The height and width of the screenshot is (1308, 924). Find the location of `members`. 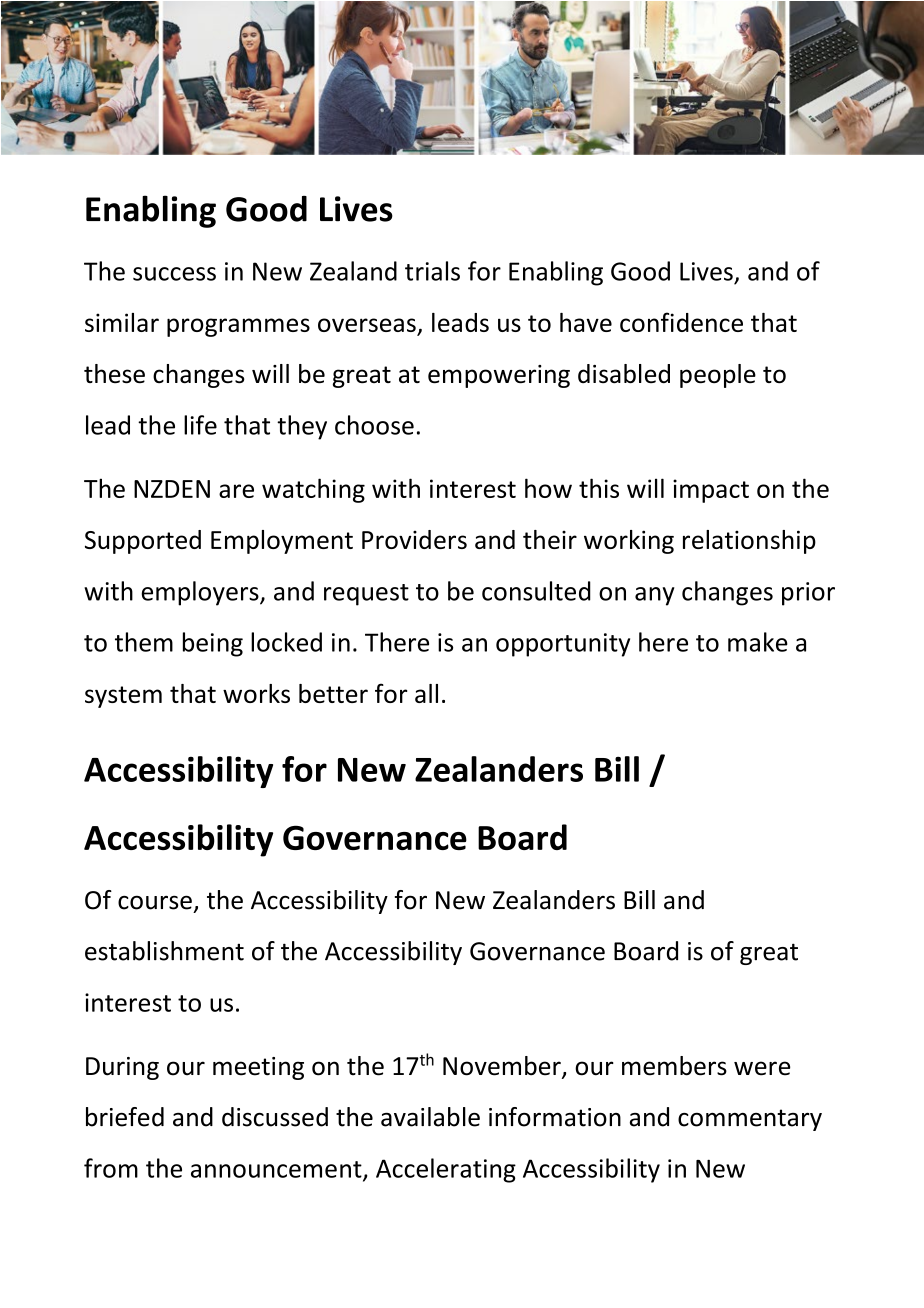

members is located at coordinates (674, 1066).
